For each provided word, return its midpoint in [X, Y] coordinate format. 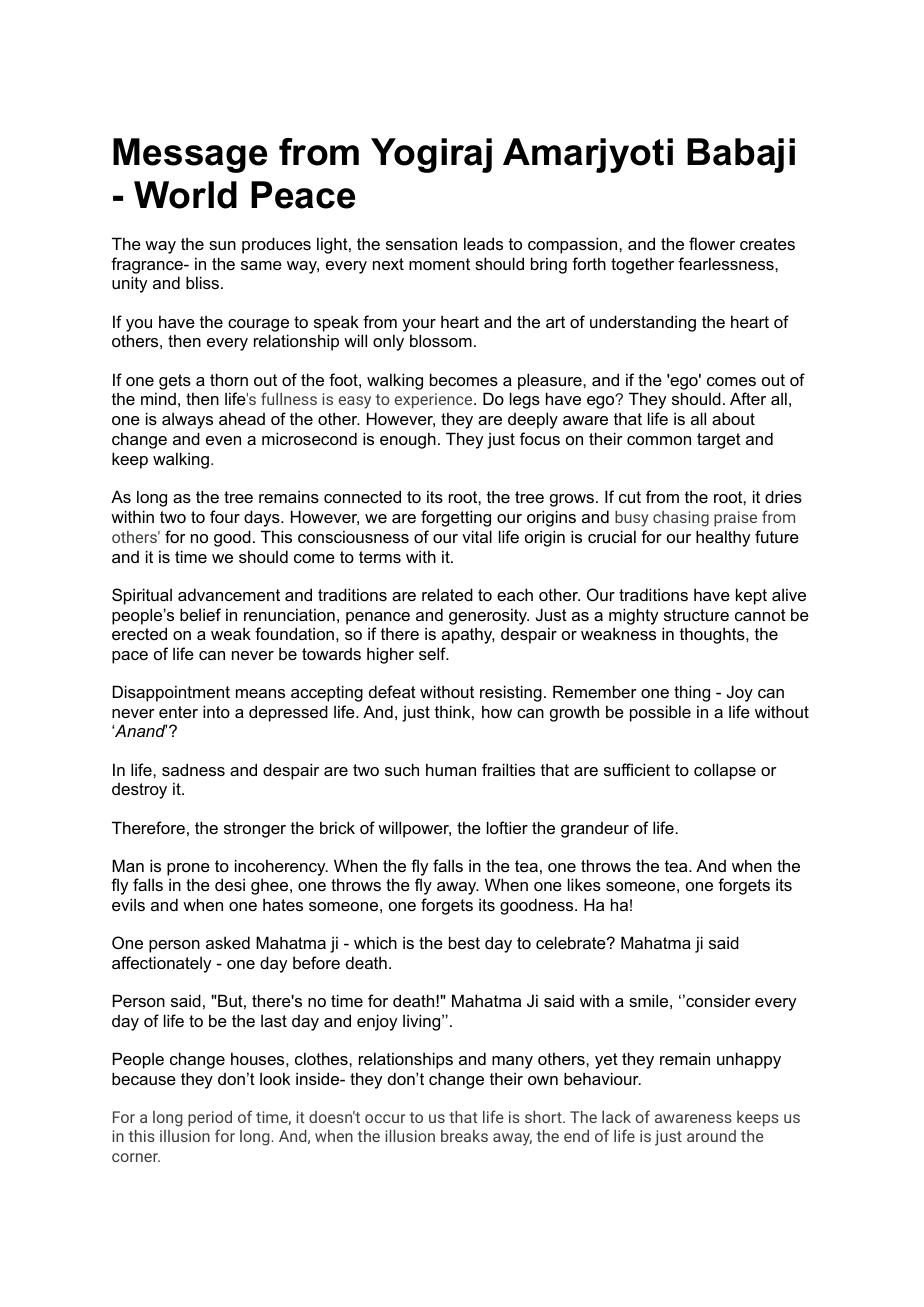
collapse [725, 771]
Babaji [741, 155]
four [225, 516]
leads [483, 243]
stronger [255, 830]
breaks [464, 1136]
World [185, 195]
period [210, 1119]
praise [735, 519]
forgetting [456, 518]
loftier [507, 827]
